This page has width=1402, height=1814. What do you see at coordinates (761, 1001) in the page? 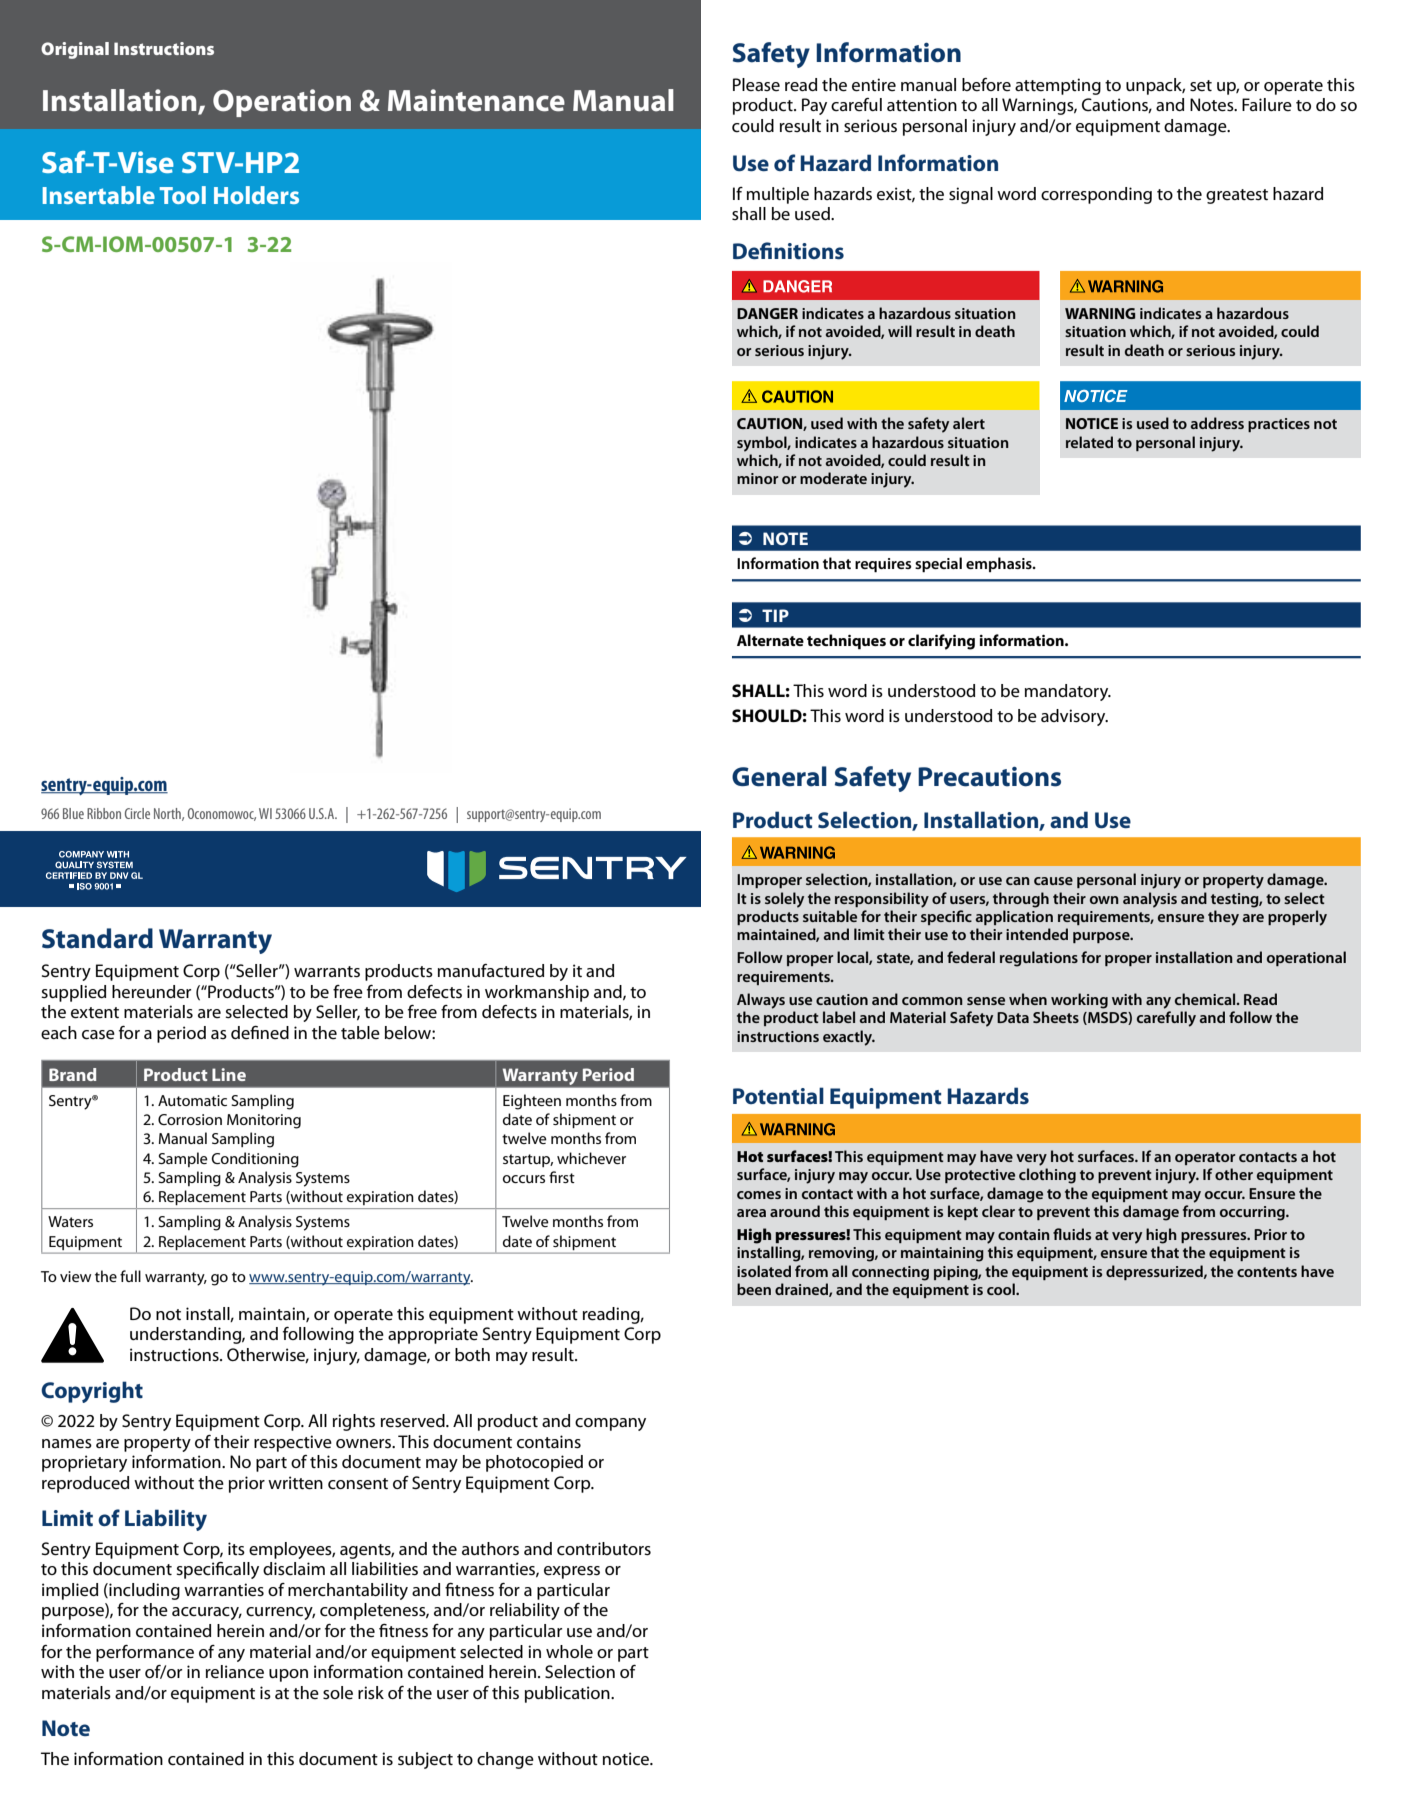
I see `Always` at bounding box center [761, 1001].
